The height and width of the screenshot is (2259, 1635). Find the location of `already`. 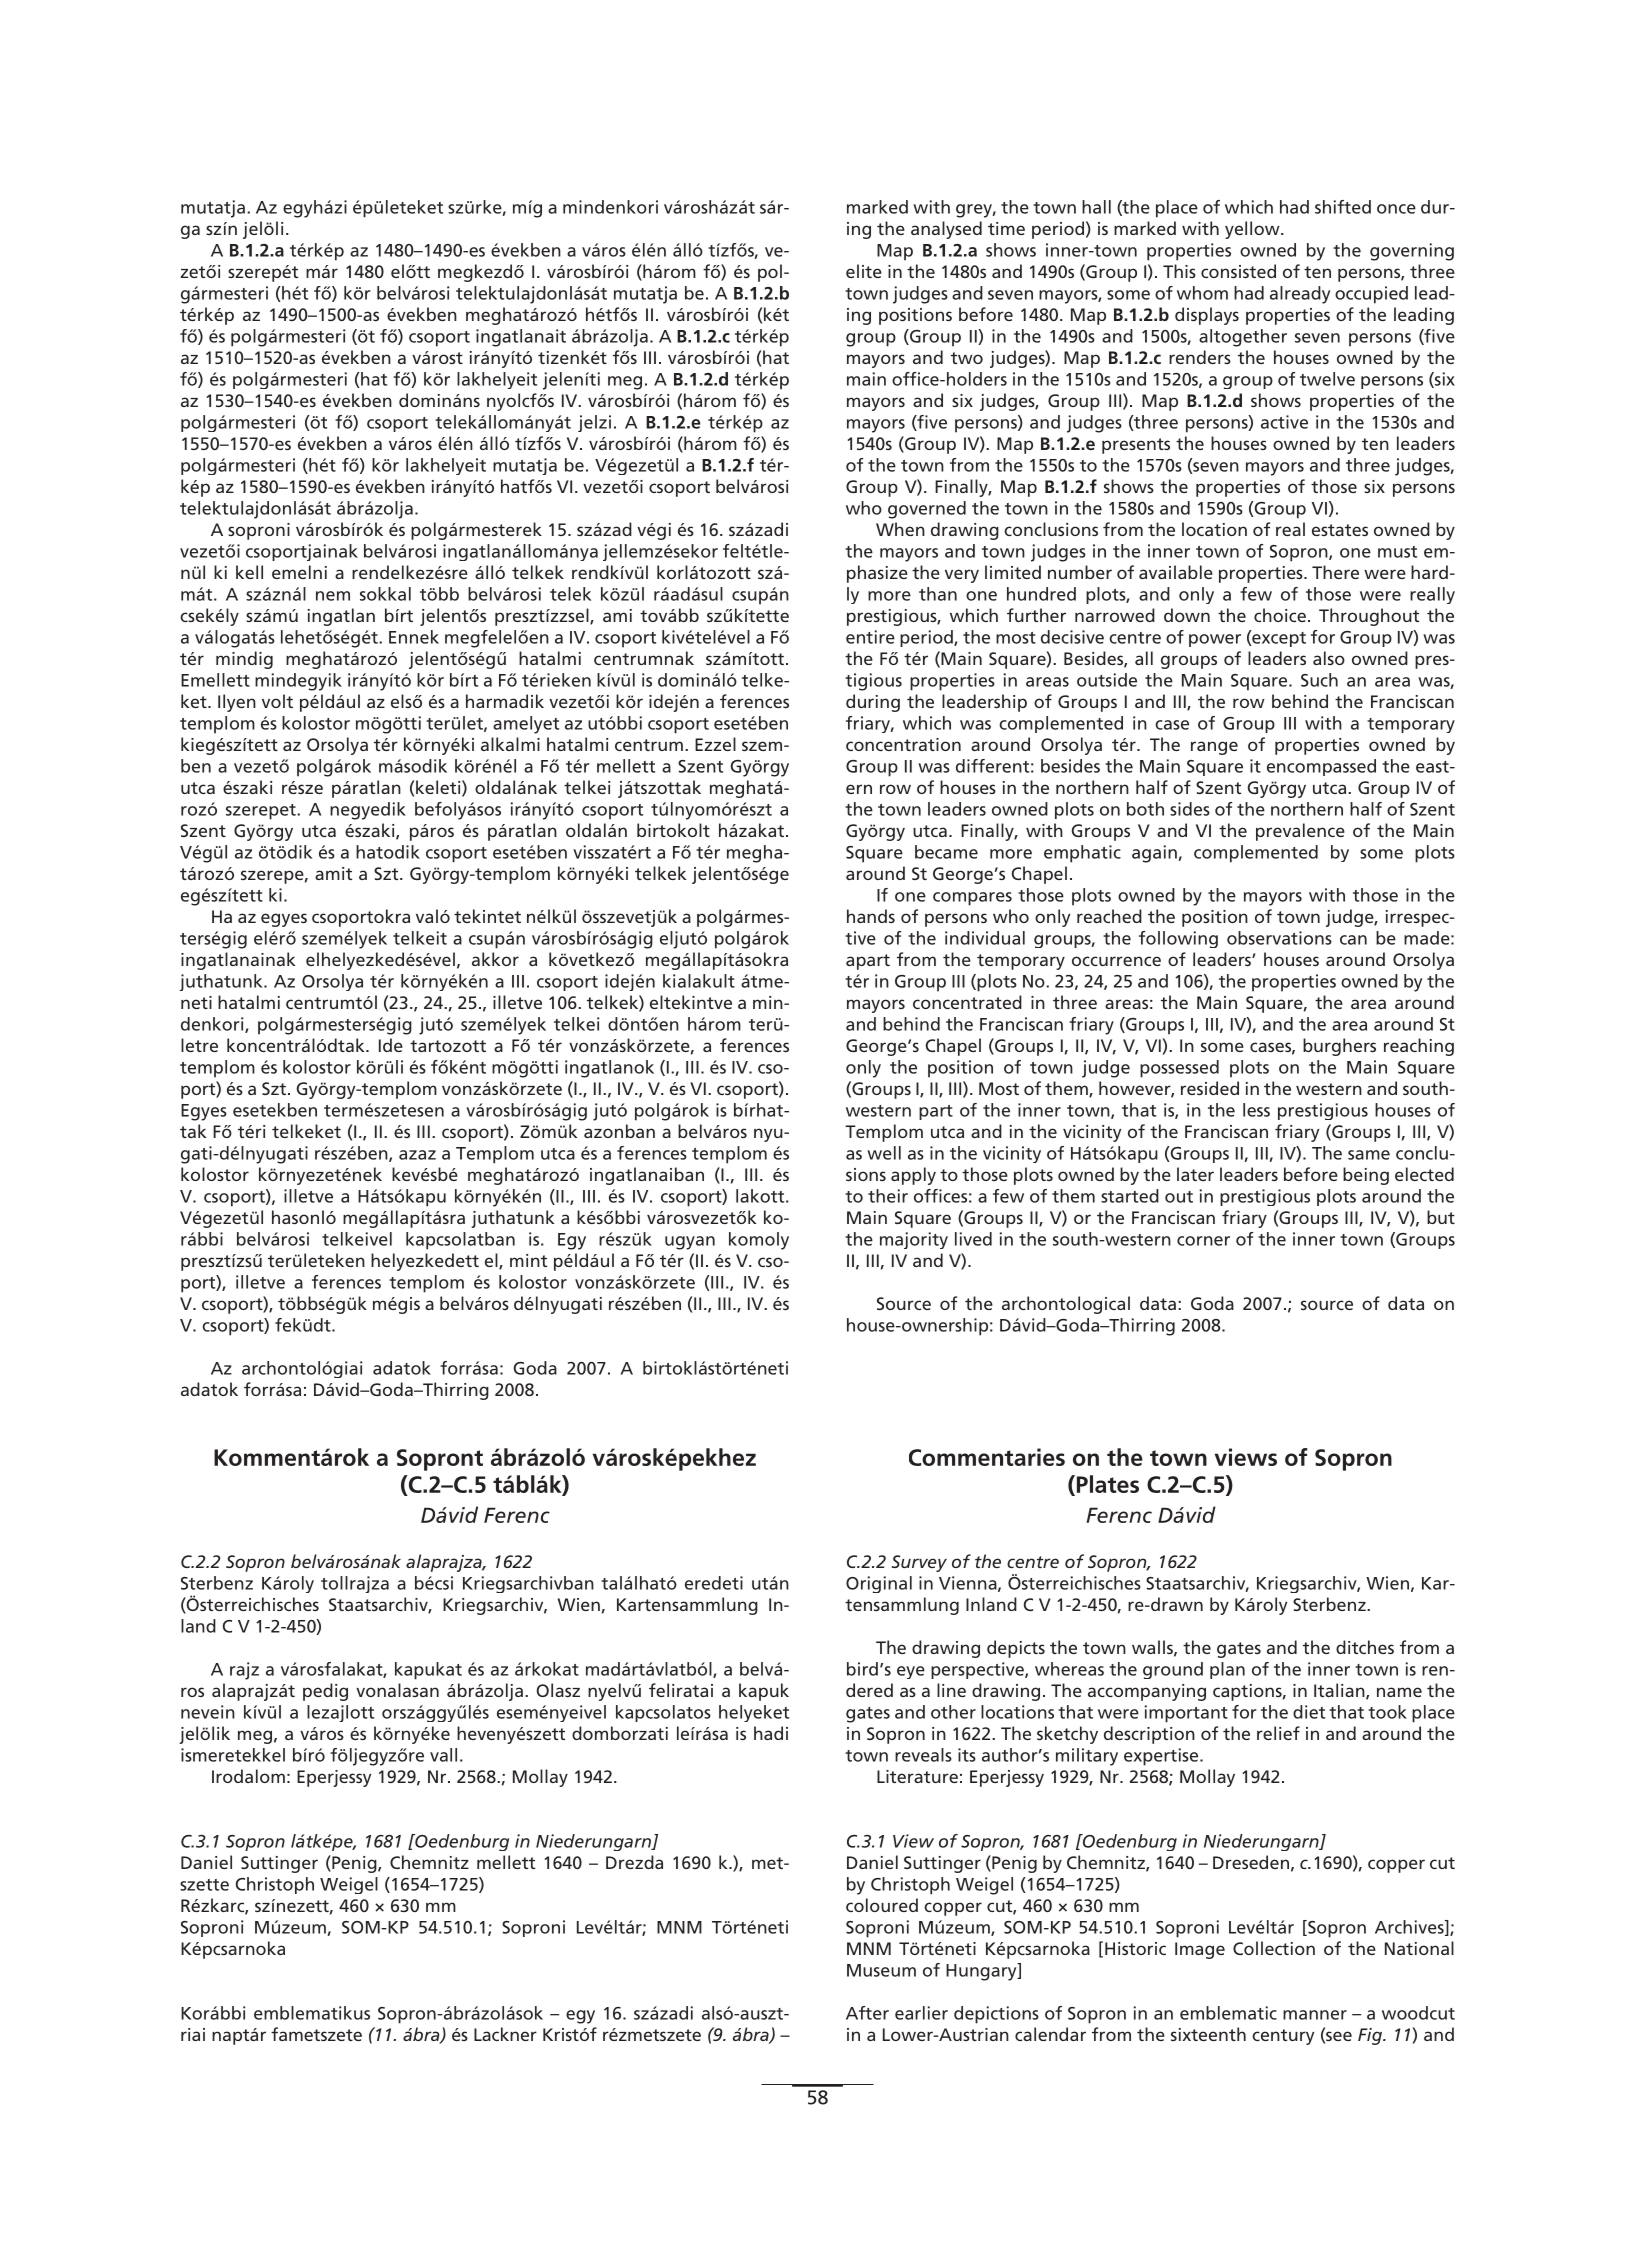

already is located at coordinates (1300, 295).
